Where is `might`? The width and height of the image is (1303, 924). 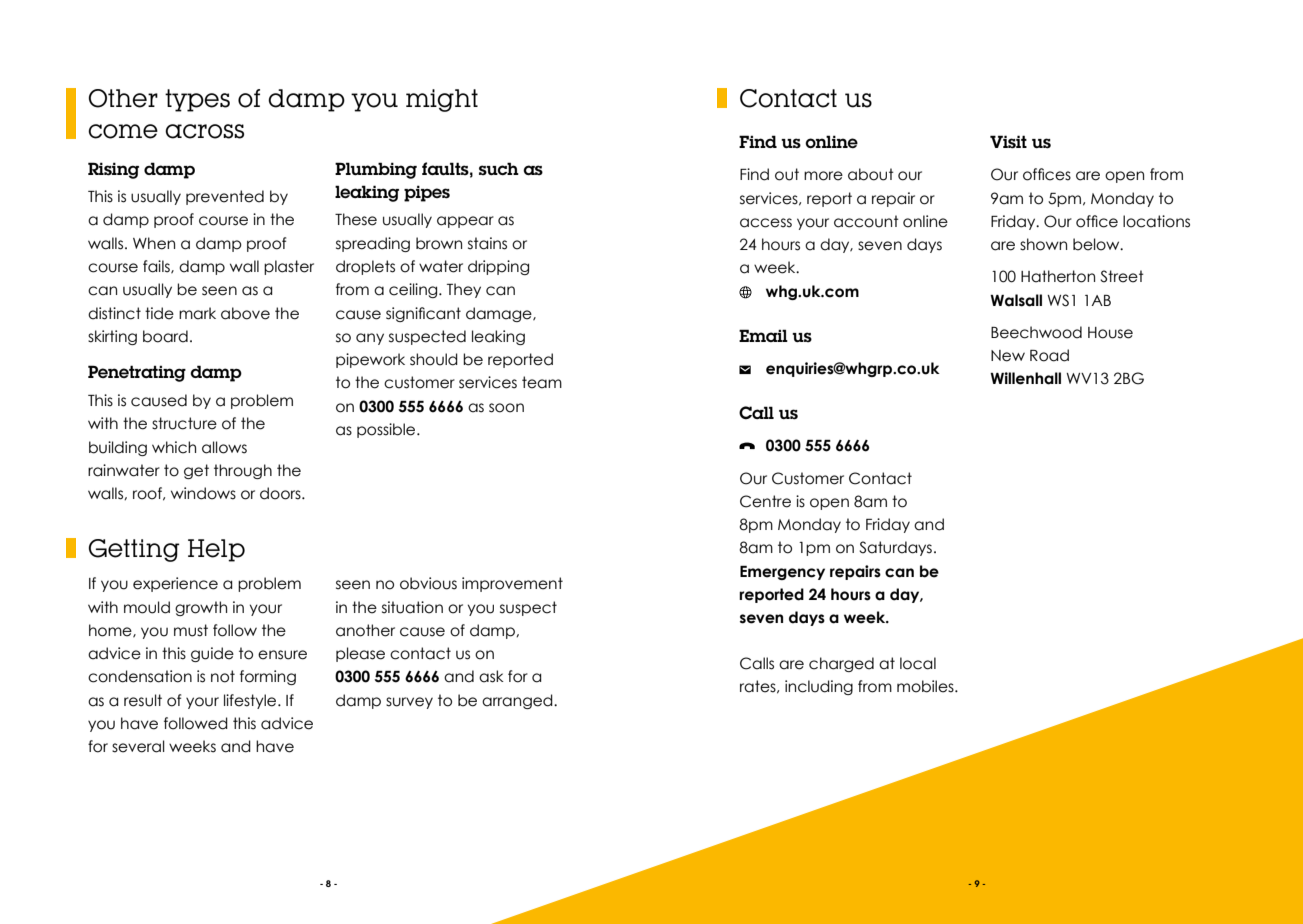 might is located at coordinates (442, 100).
